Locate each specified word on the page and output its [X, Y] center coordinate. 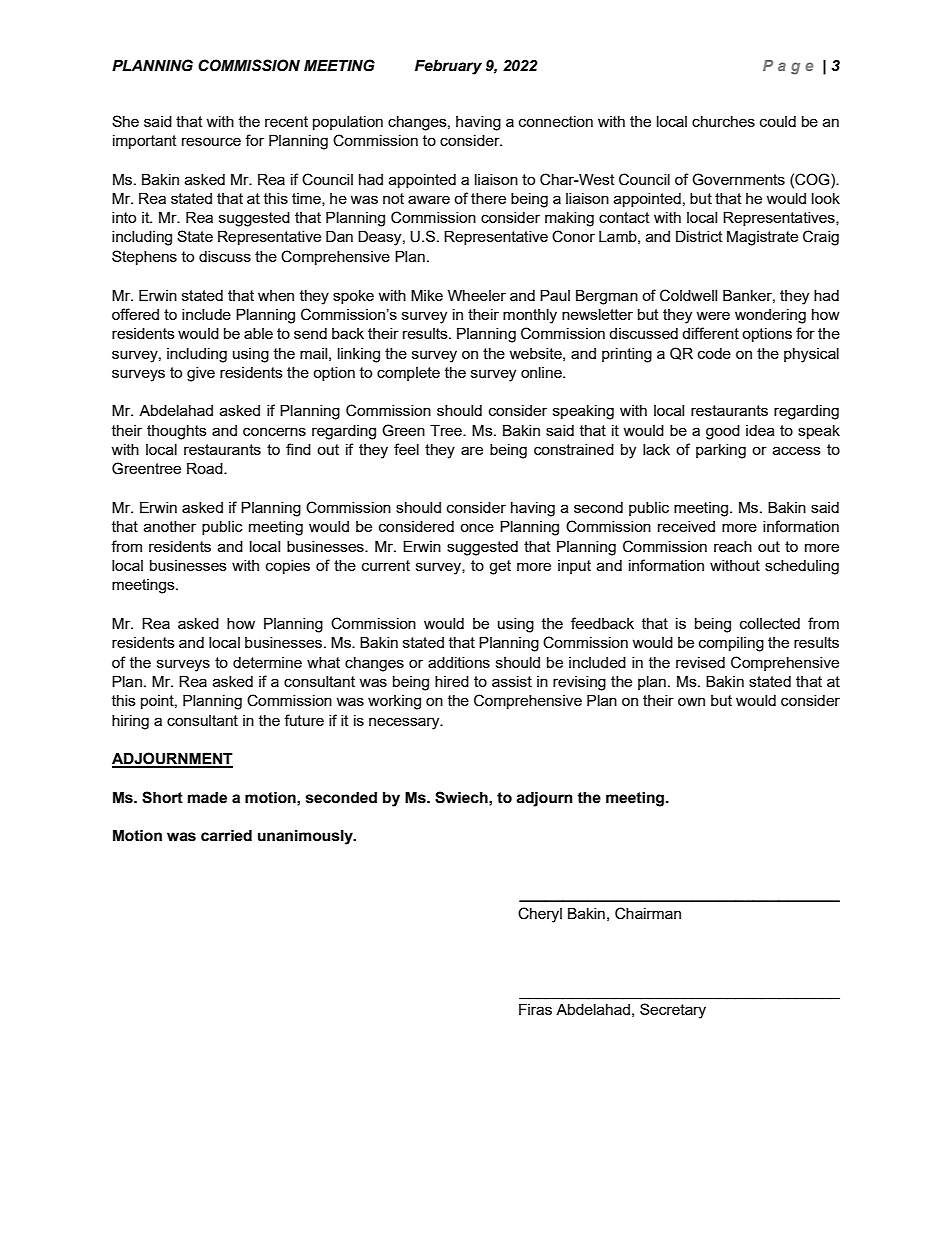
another [170, 526]
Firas [535, 1009]
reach [733, 546]
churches [723, 121]
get [500, 567]
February [448, 67]
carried [226, 836]
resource [211, 141]
